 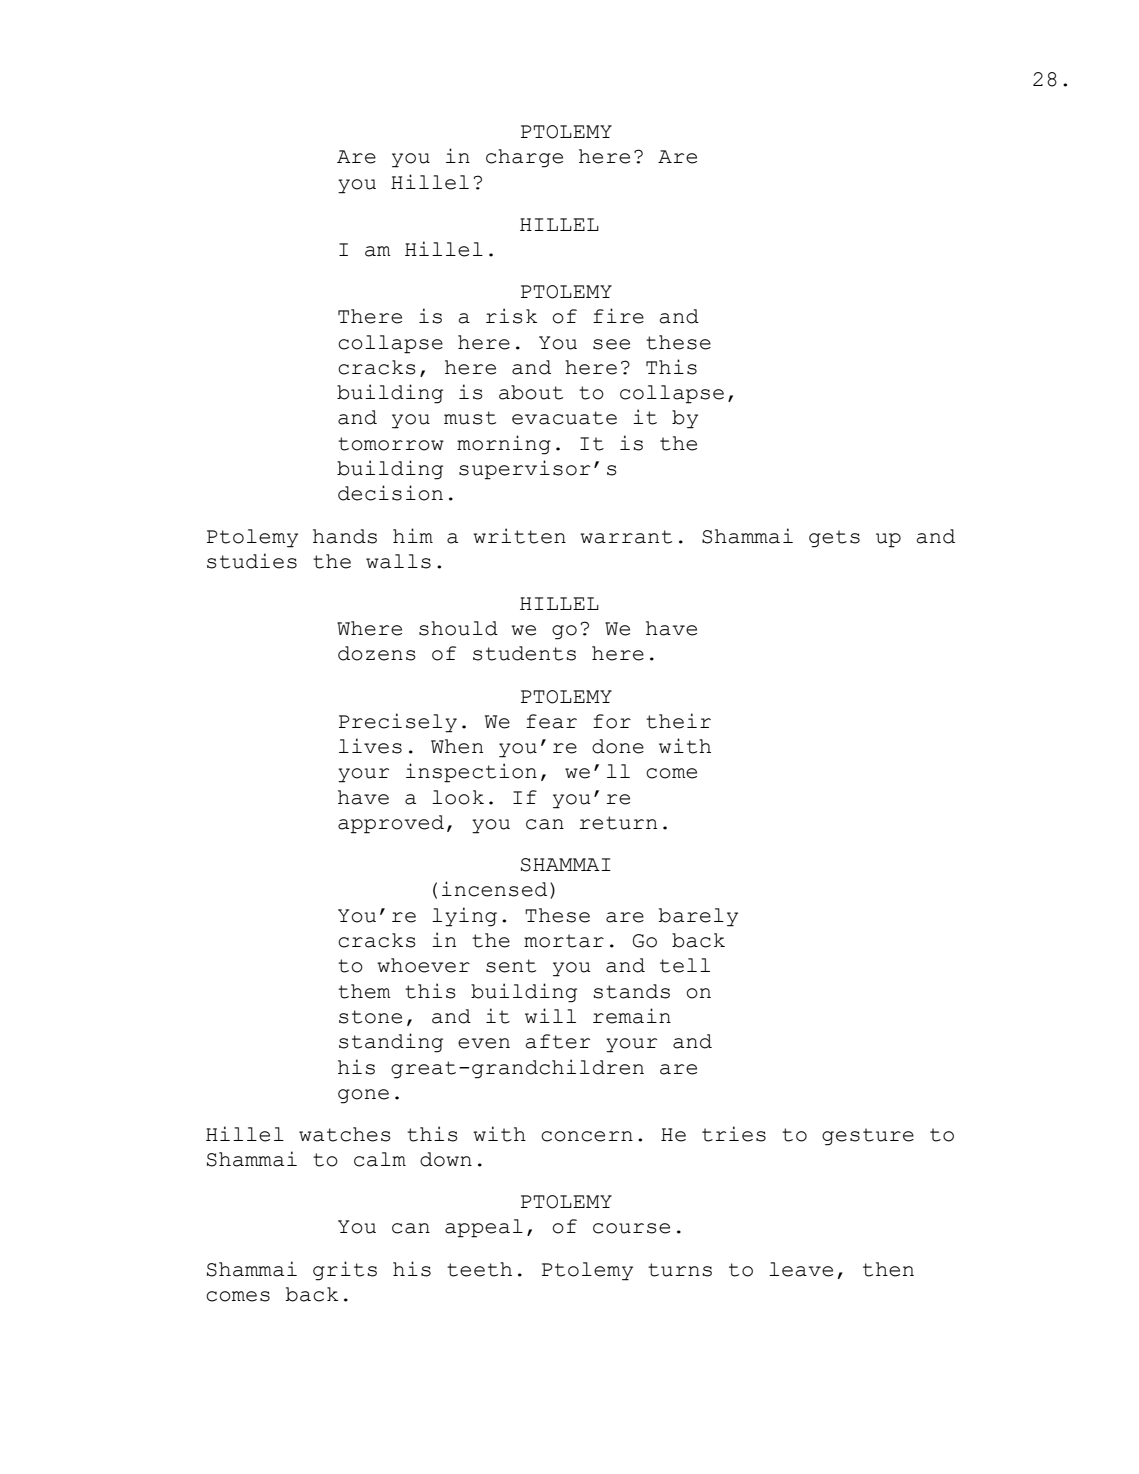 I want to click on grits, so click(x=345, y=1271).
